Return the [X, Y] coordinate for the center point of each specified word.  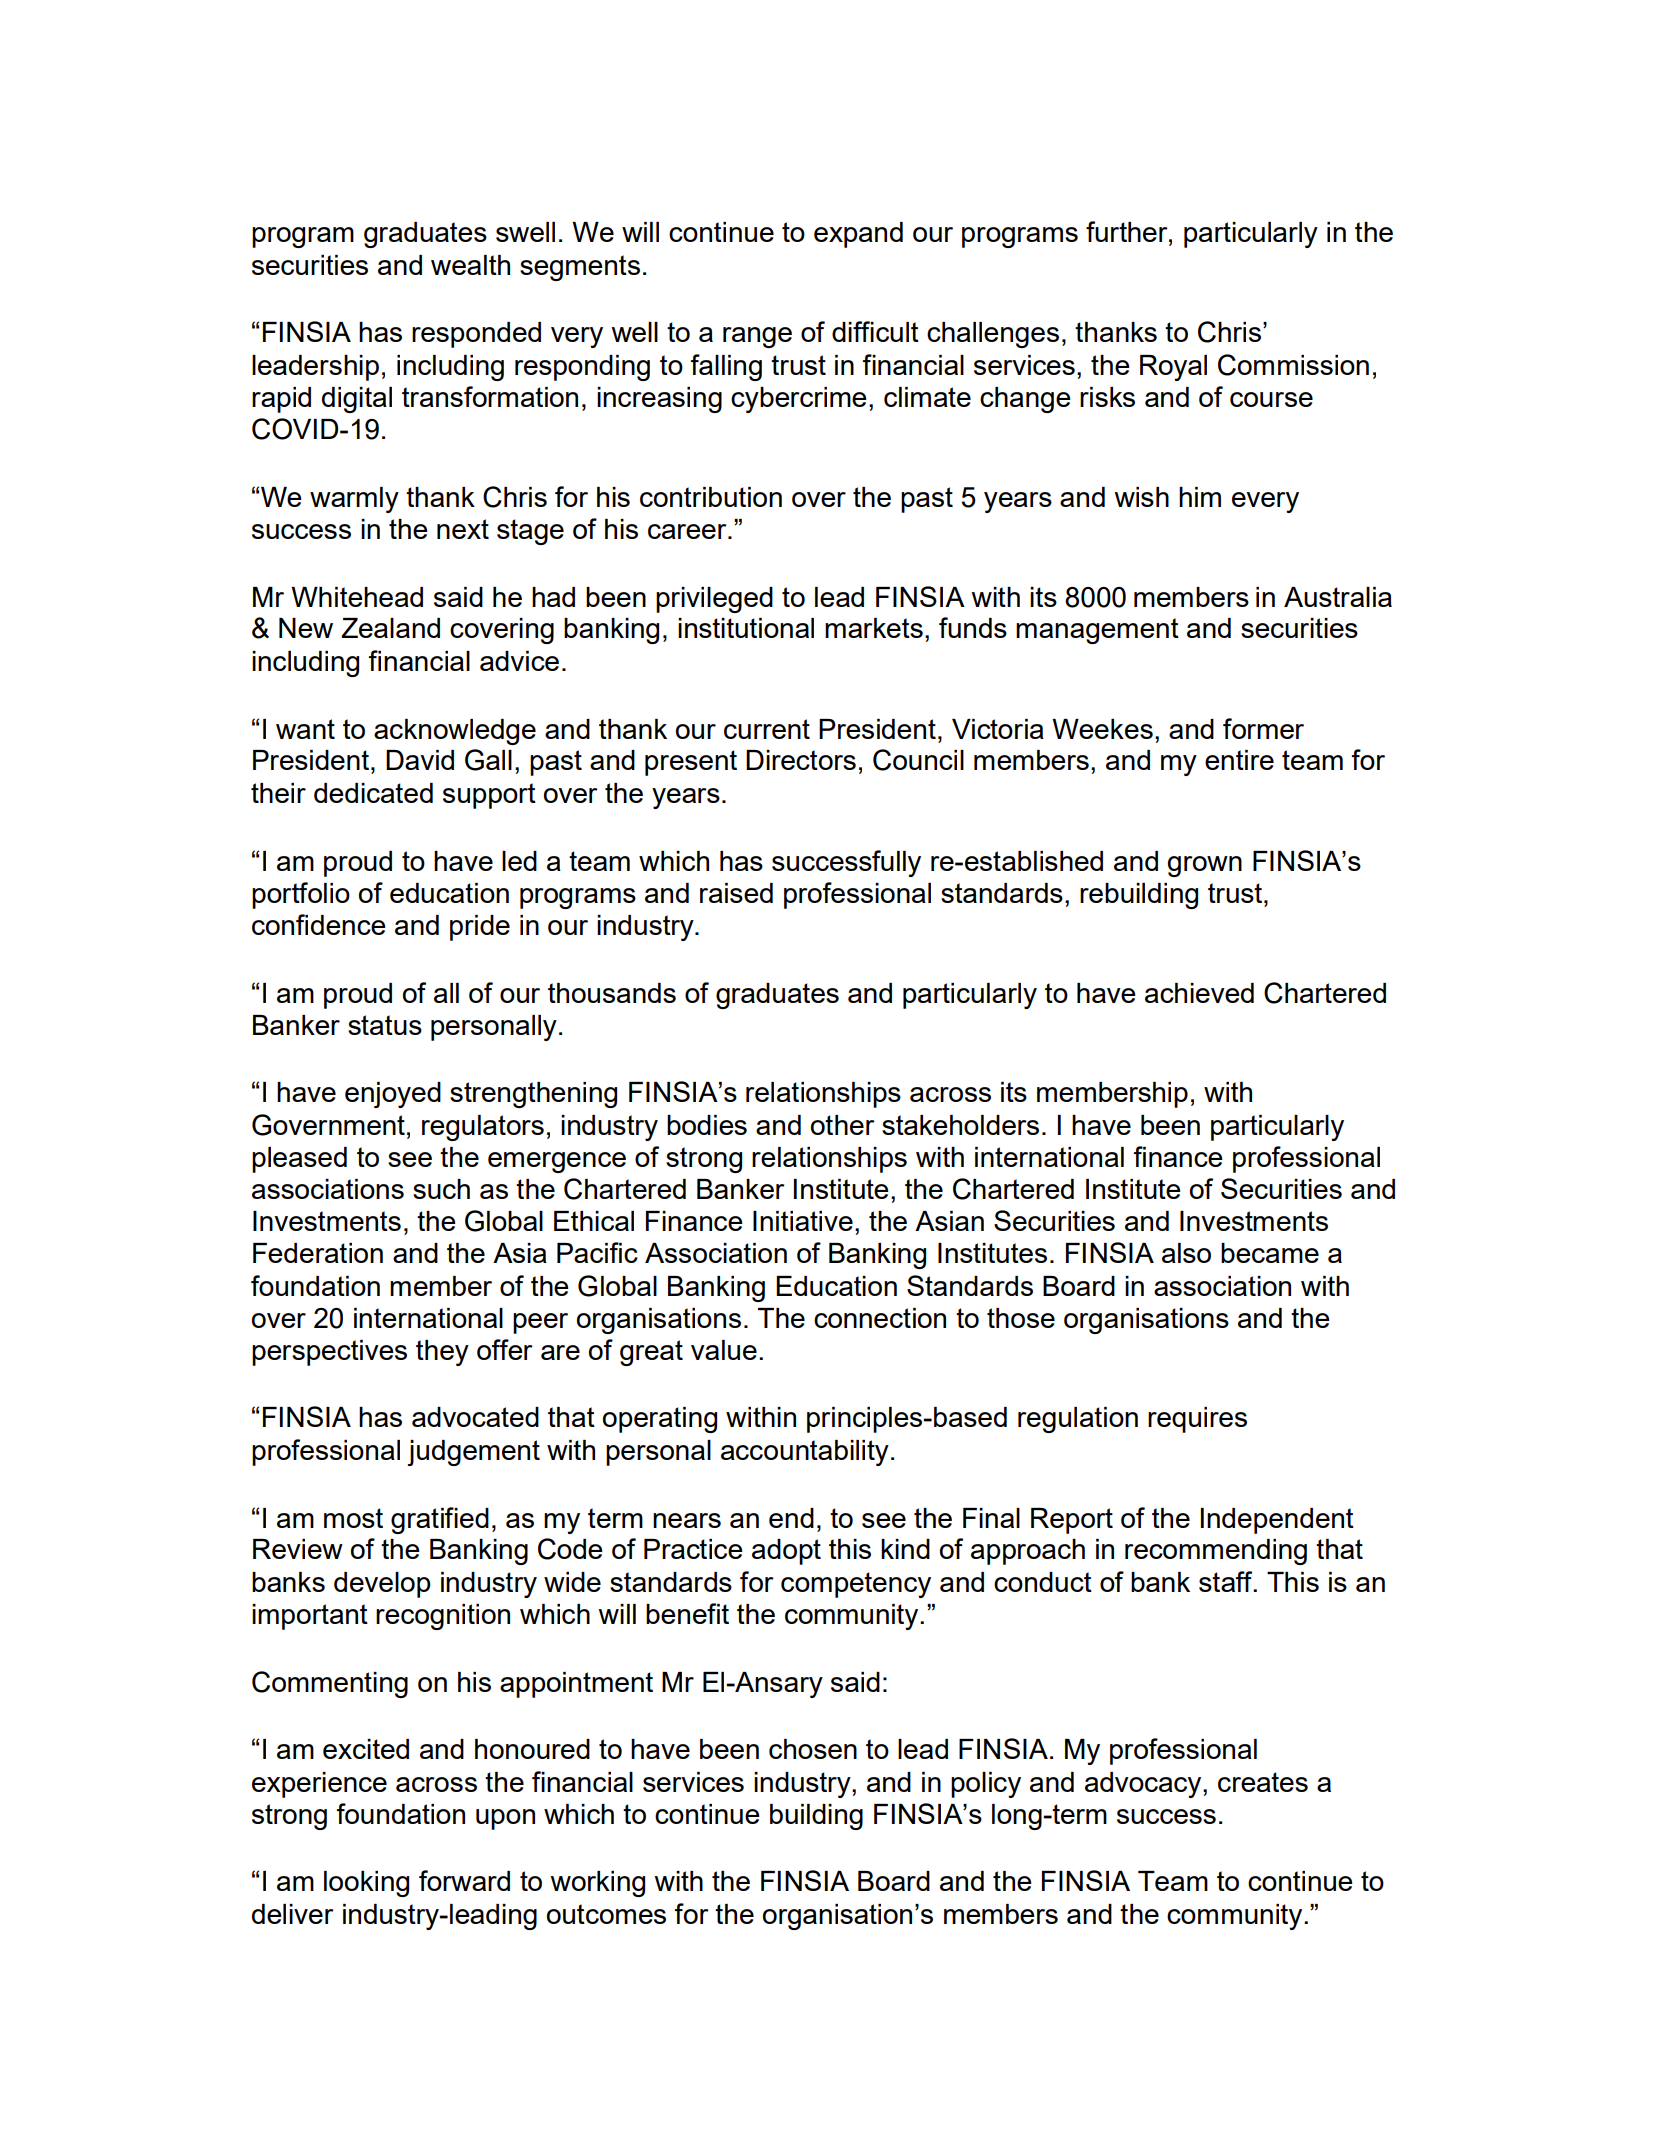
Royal [1173, 368]
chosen [813, 1749]
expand [858, 235]
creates [1263, 1782]
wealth [470, 265]
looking [366, 1884]
